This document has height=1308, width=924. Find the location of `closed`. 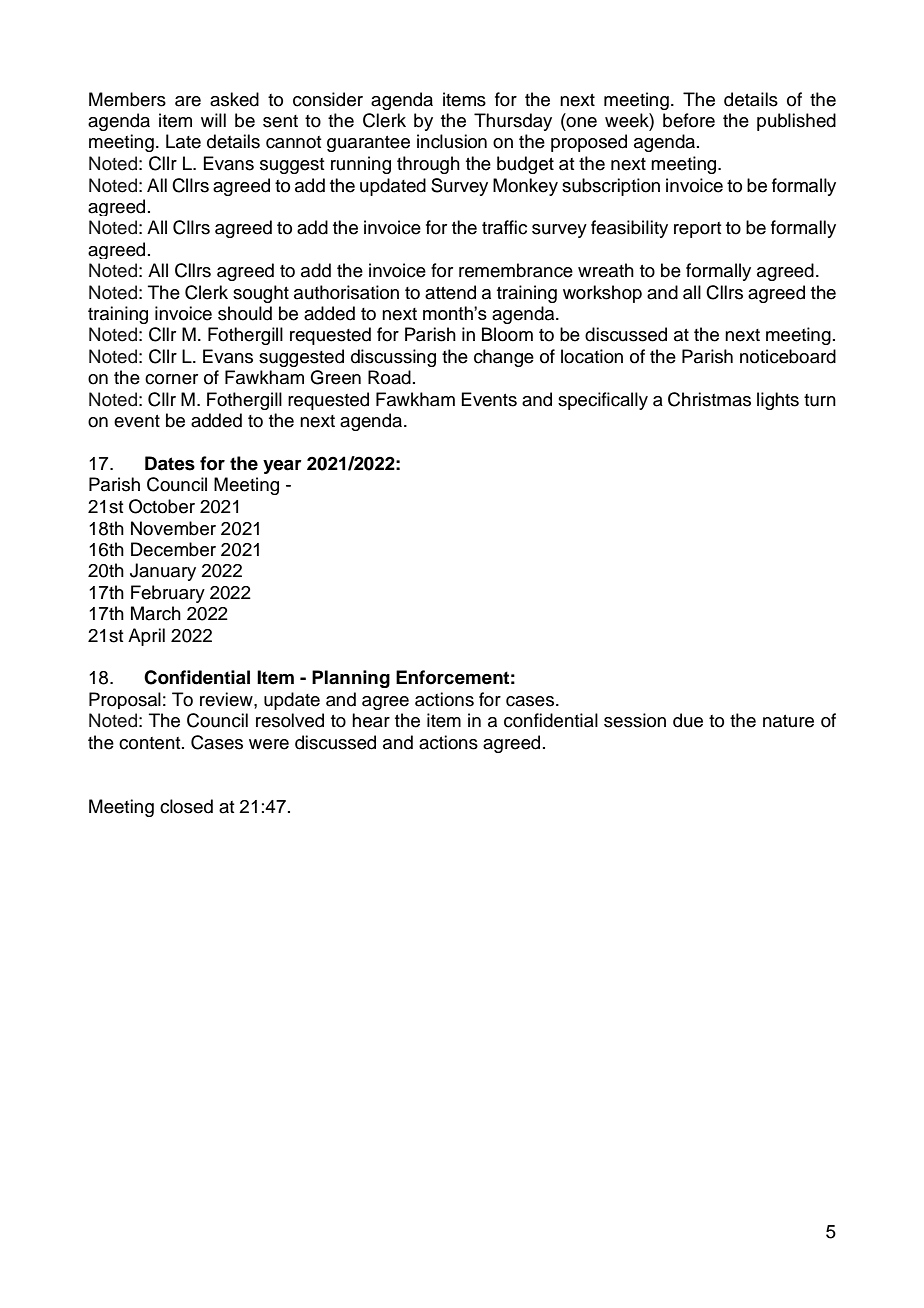

closed is located at coordinates (186, 806).
